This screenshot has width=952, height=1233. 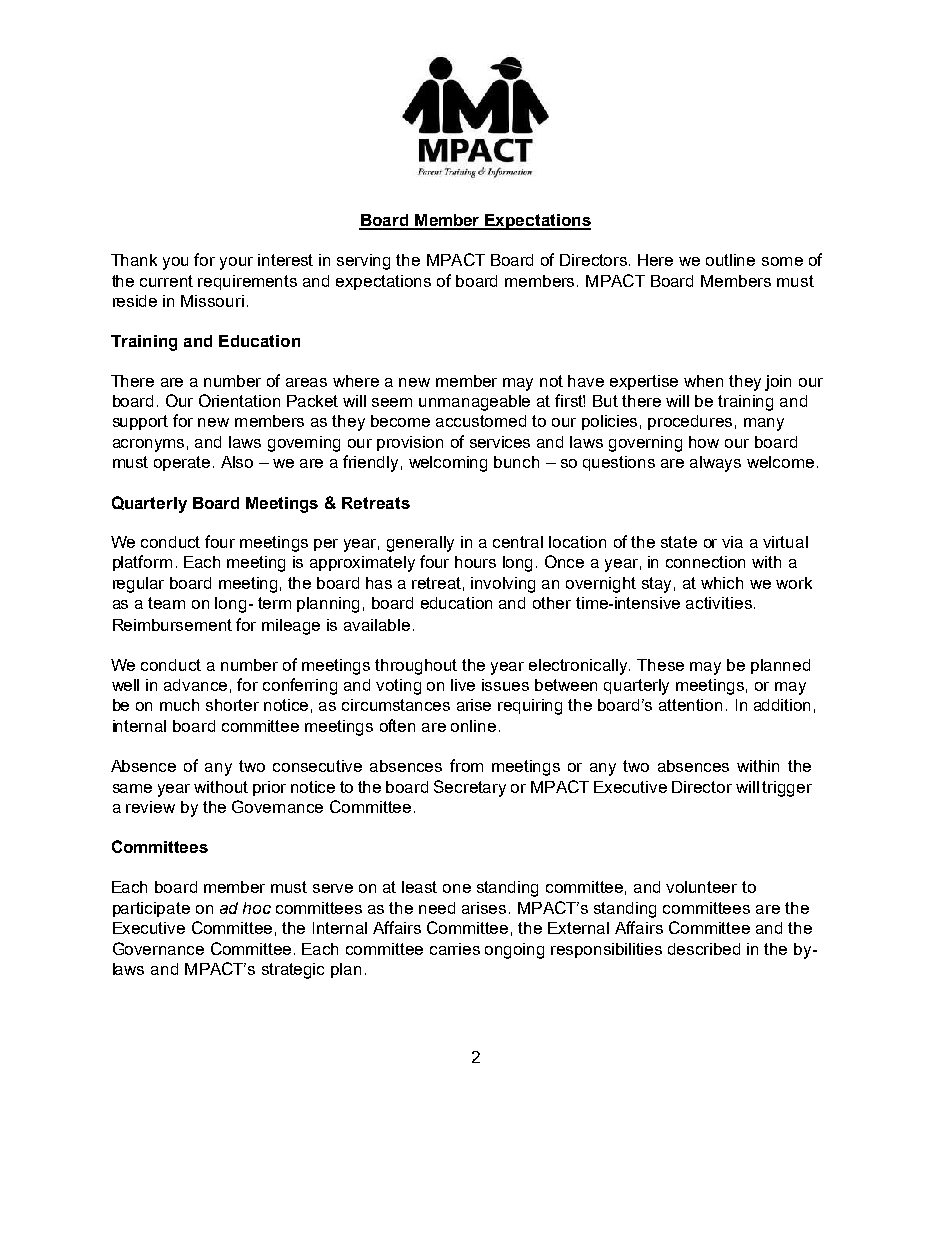 I want to click on described, so click(x=704, y=949).
